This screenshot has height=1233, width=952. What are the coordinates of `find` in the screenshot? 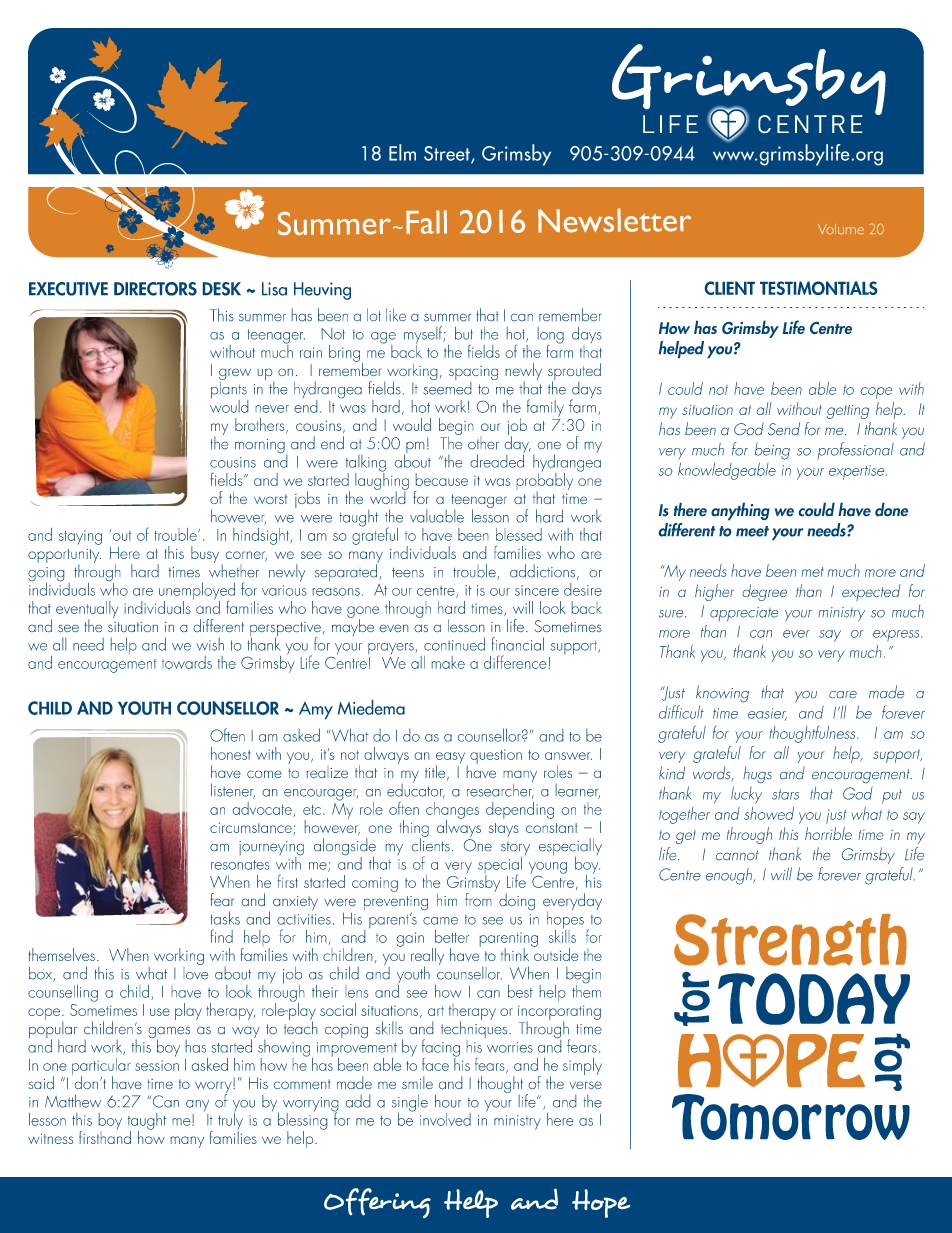 It's located at (222, 936).
